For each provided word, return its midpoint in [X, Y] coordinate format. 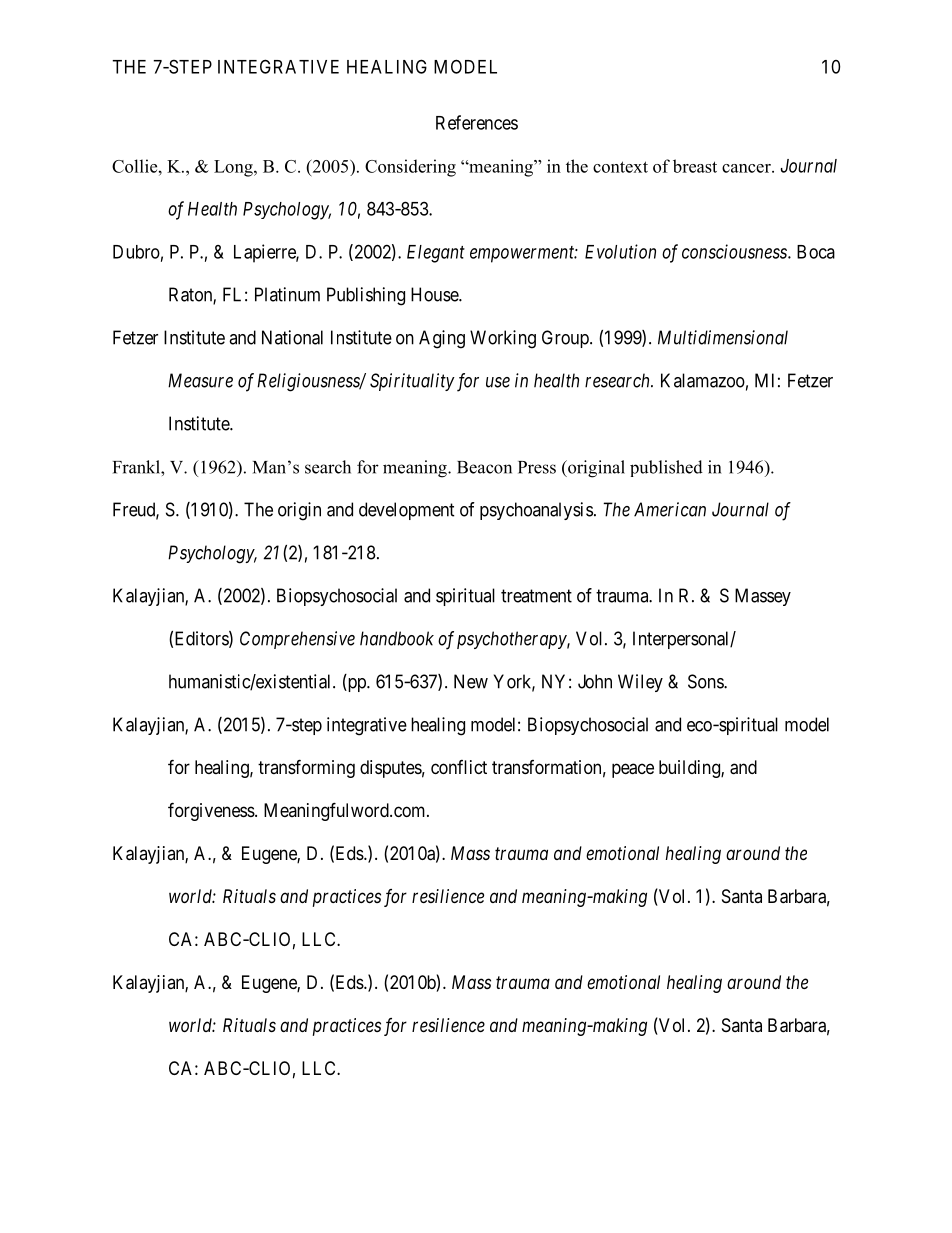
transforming [306, 768]
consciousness [735, 251]
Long [234, 168]
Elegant [436, 254]
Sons [706, 681]
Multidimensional [723, 337]
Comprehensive [297, 640]
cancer [747, 168]
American [670, 509]
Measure [200, 380]
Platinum [287, 294]
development [407, 511]
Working [503, 339]
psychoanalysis [536, 511]
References [477, 122]
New [471, 681]
